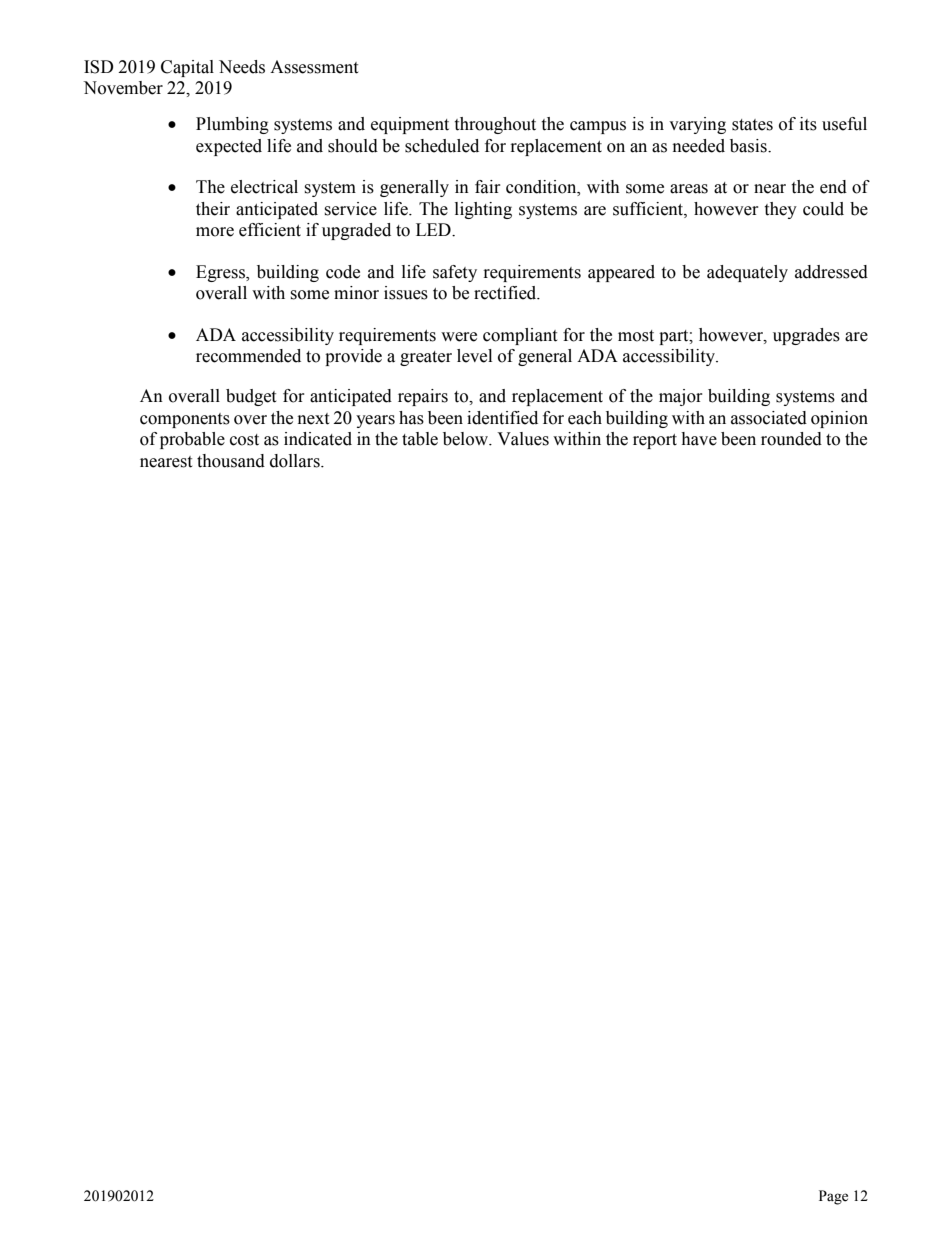 This document has width=952, height=1233. I want to click on thousand, so click(231, 461).
